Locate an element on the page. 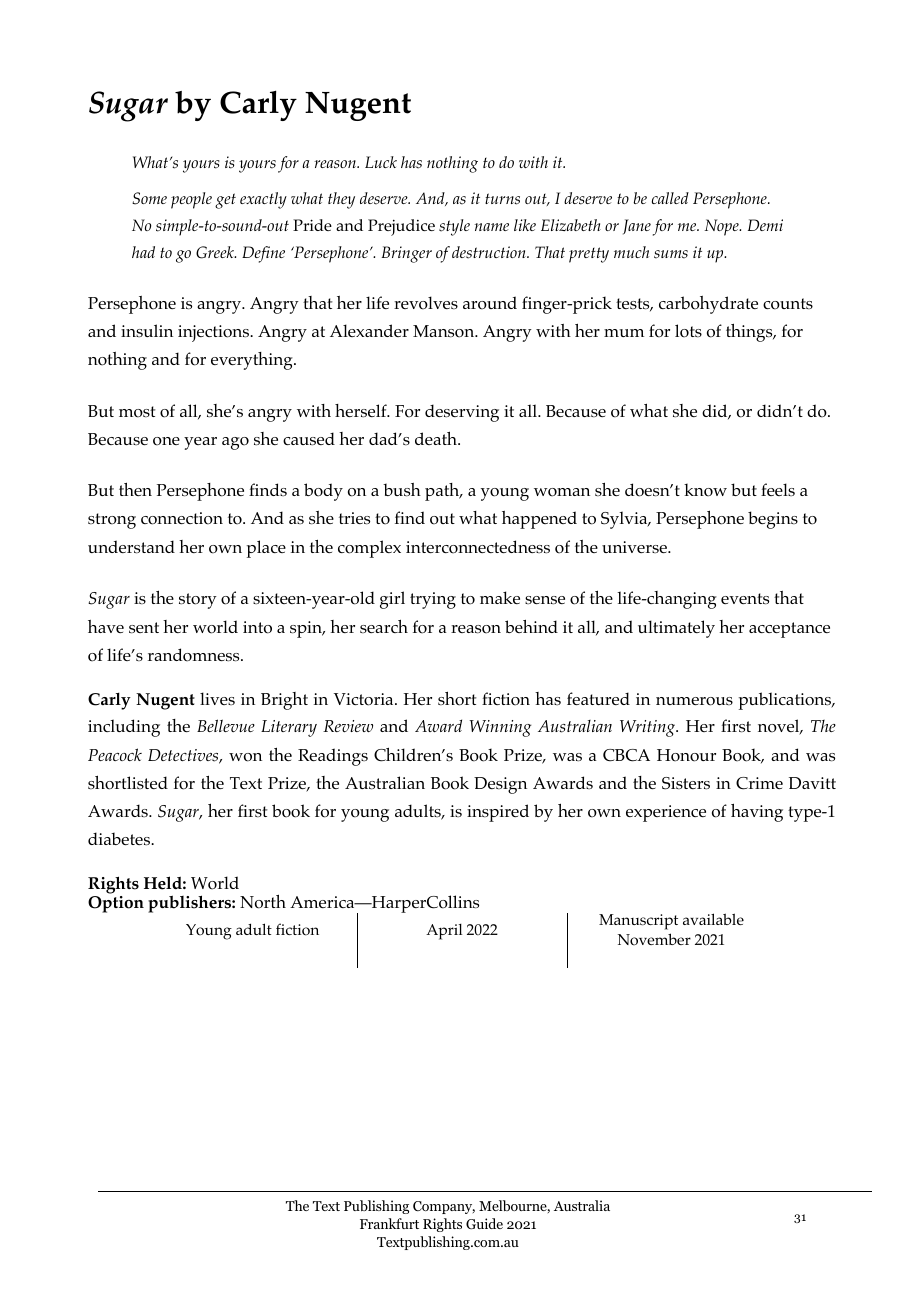 The width and height of the document is (924, 1308). lives is located at coordinates (217, 698).
